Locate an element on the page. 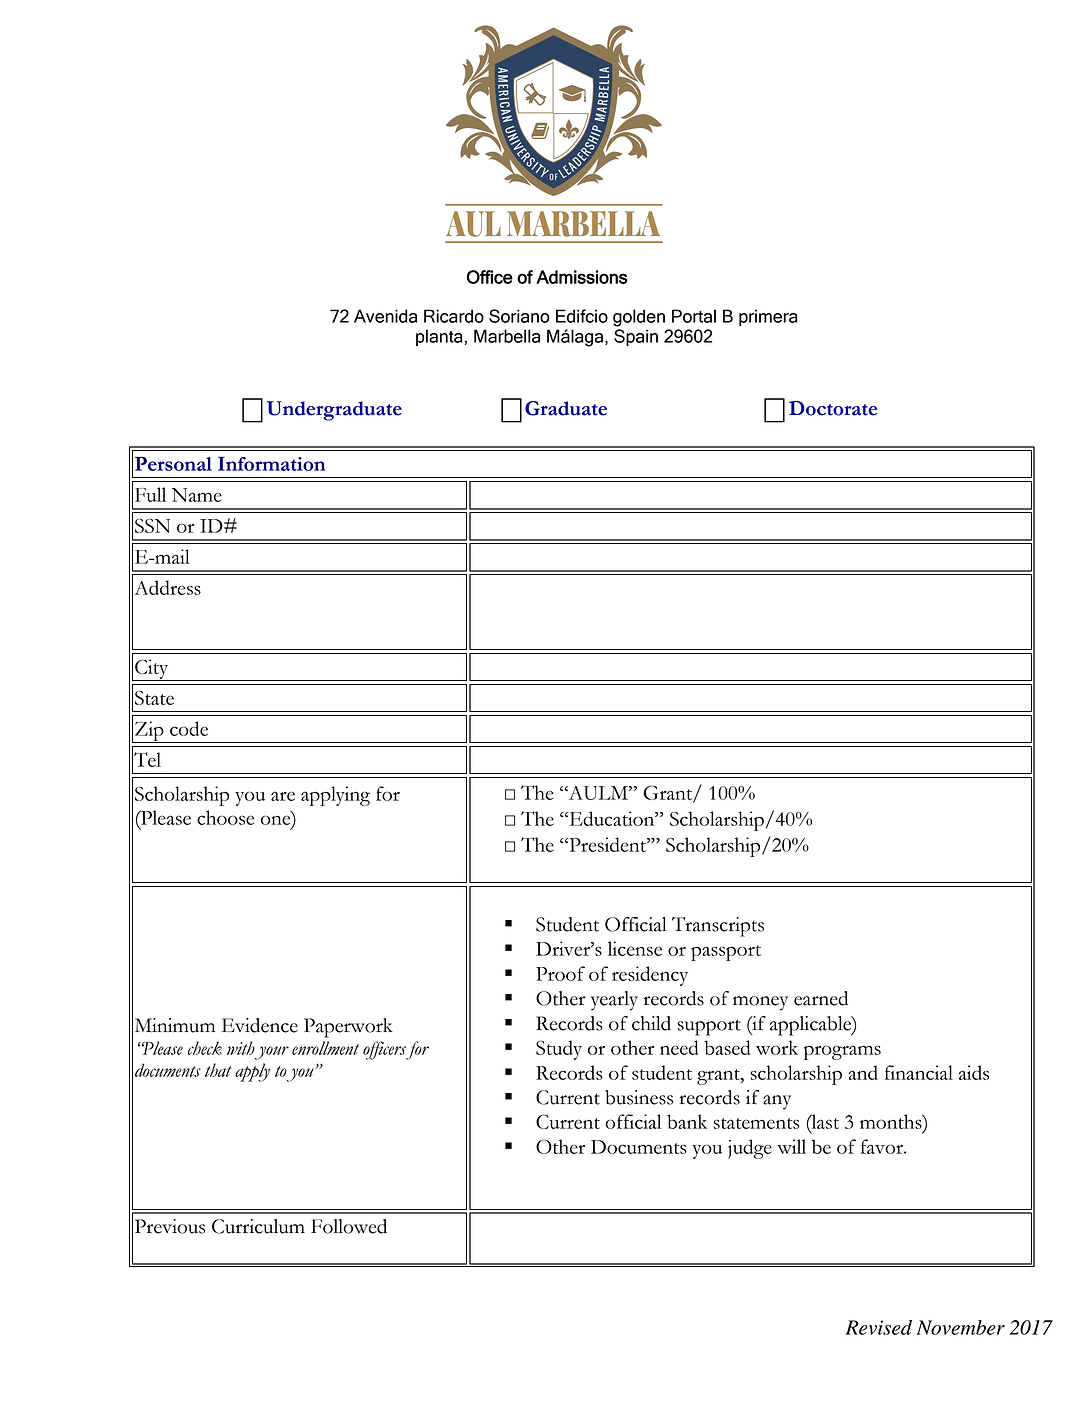 The width and height of the document is (1084, 1403). Study is located at coordinates (559, 1050).
